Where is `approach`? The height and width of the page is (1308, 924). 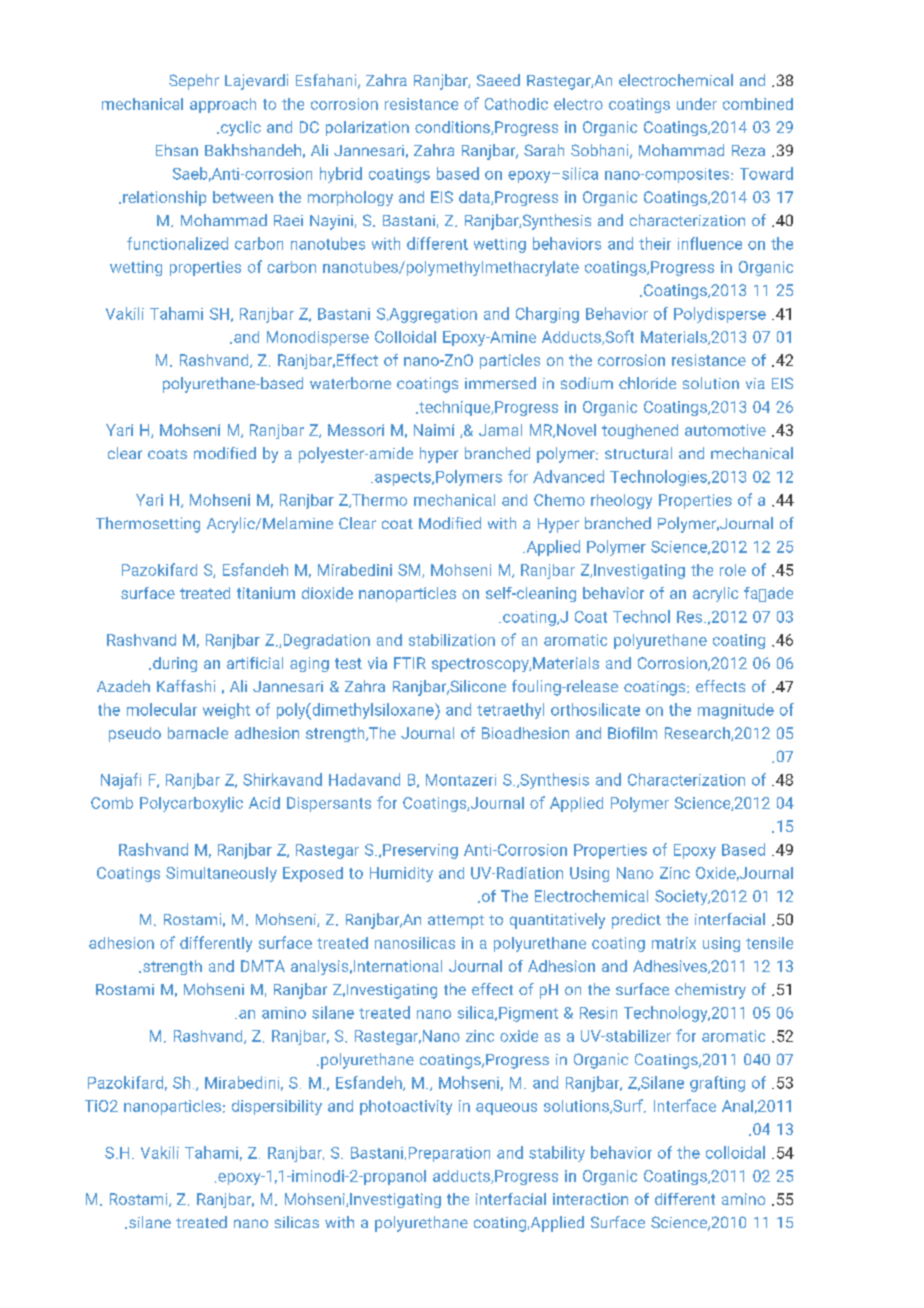 approach is located at coordinates (223, 105).
